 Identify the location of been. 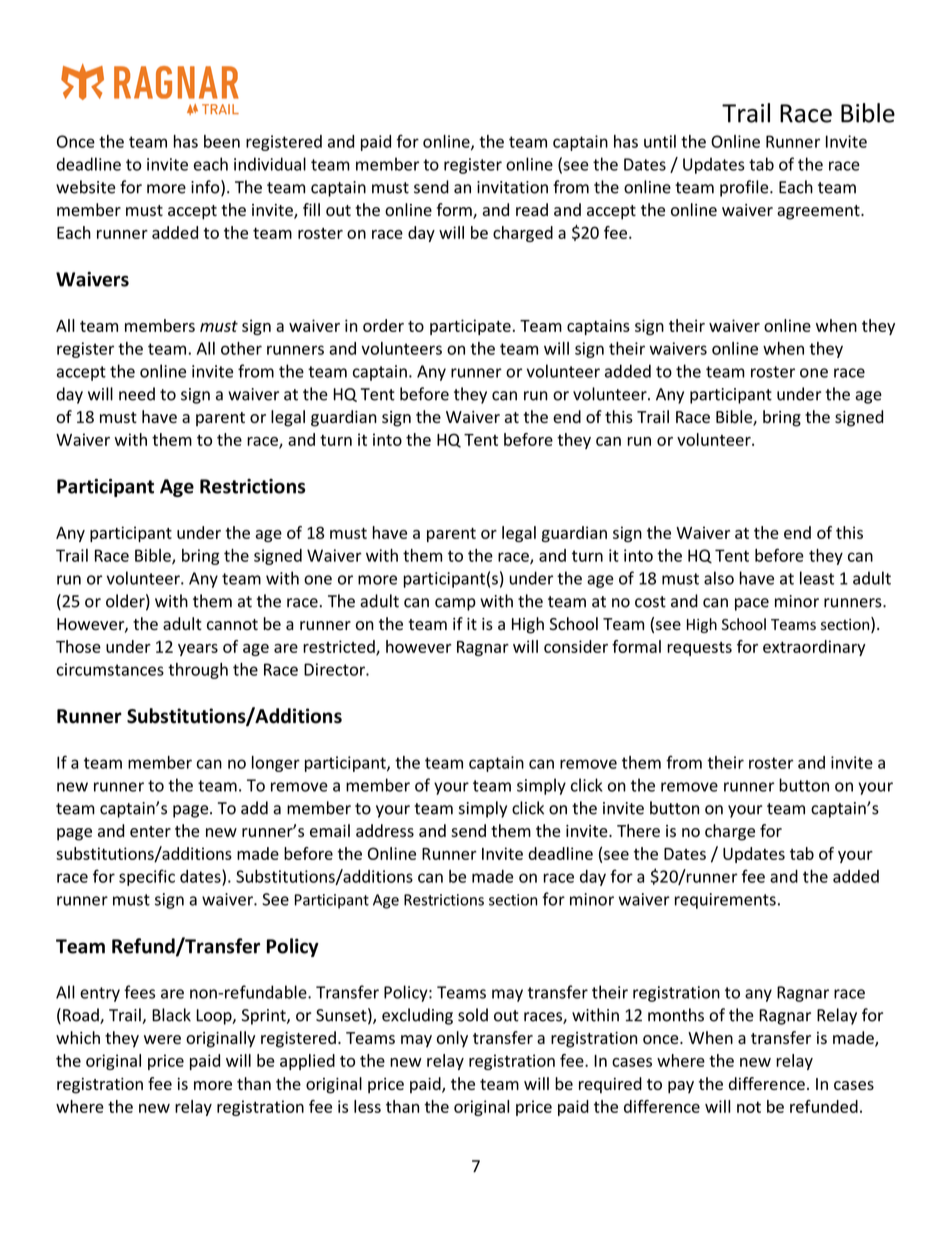
(222, 141).
